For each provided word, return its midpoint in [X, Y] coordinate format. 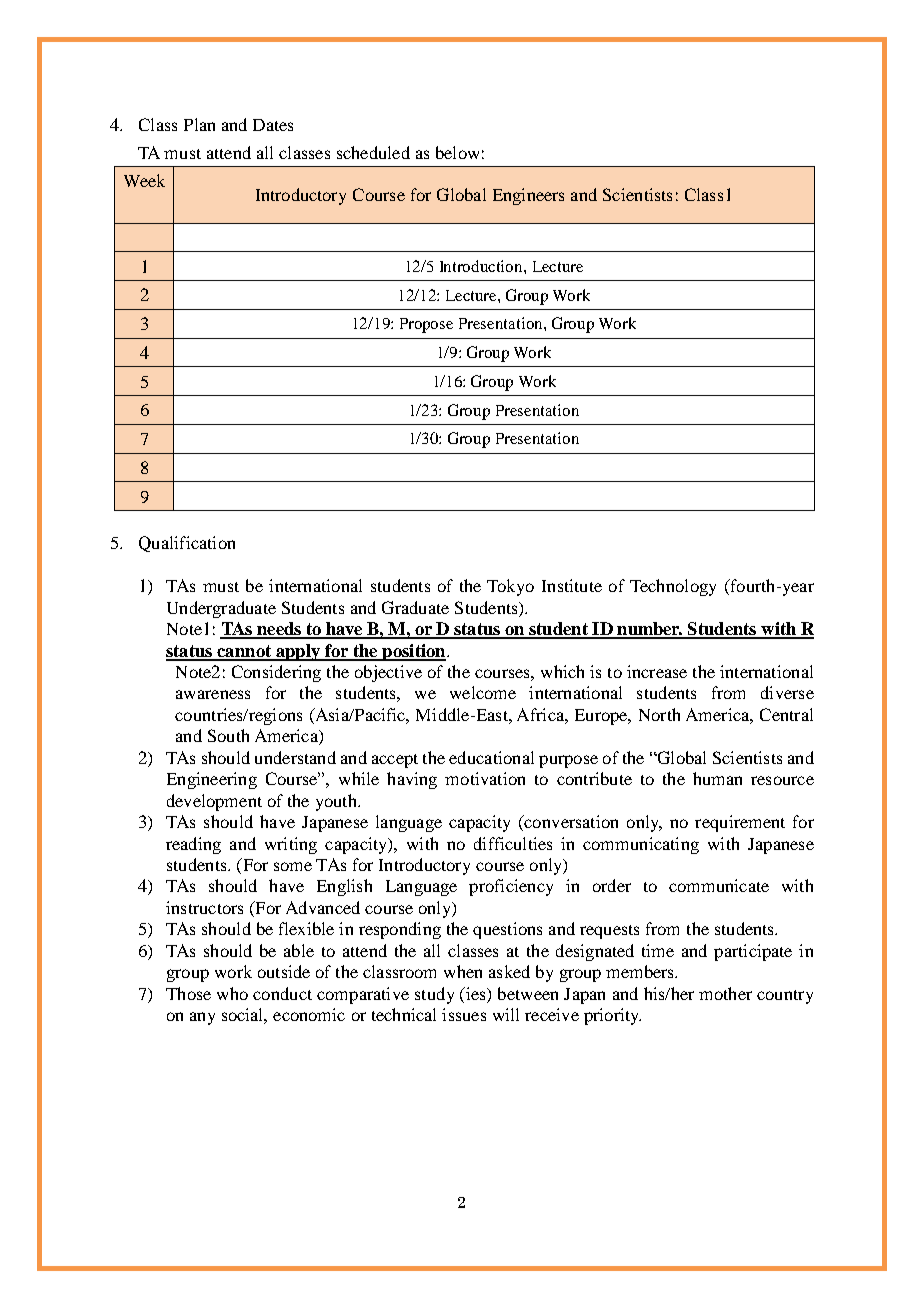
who [232, 993]
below [457, 152]
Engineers [528, 196]
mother [725, 993]
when [463, 971]
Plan [199, 124]
